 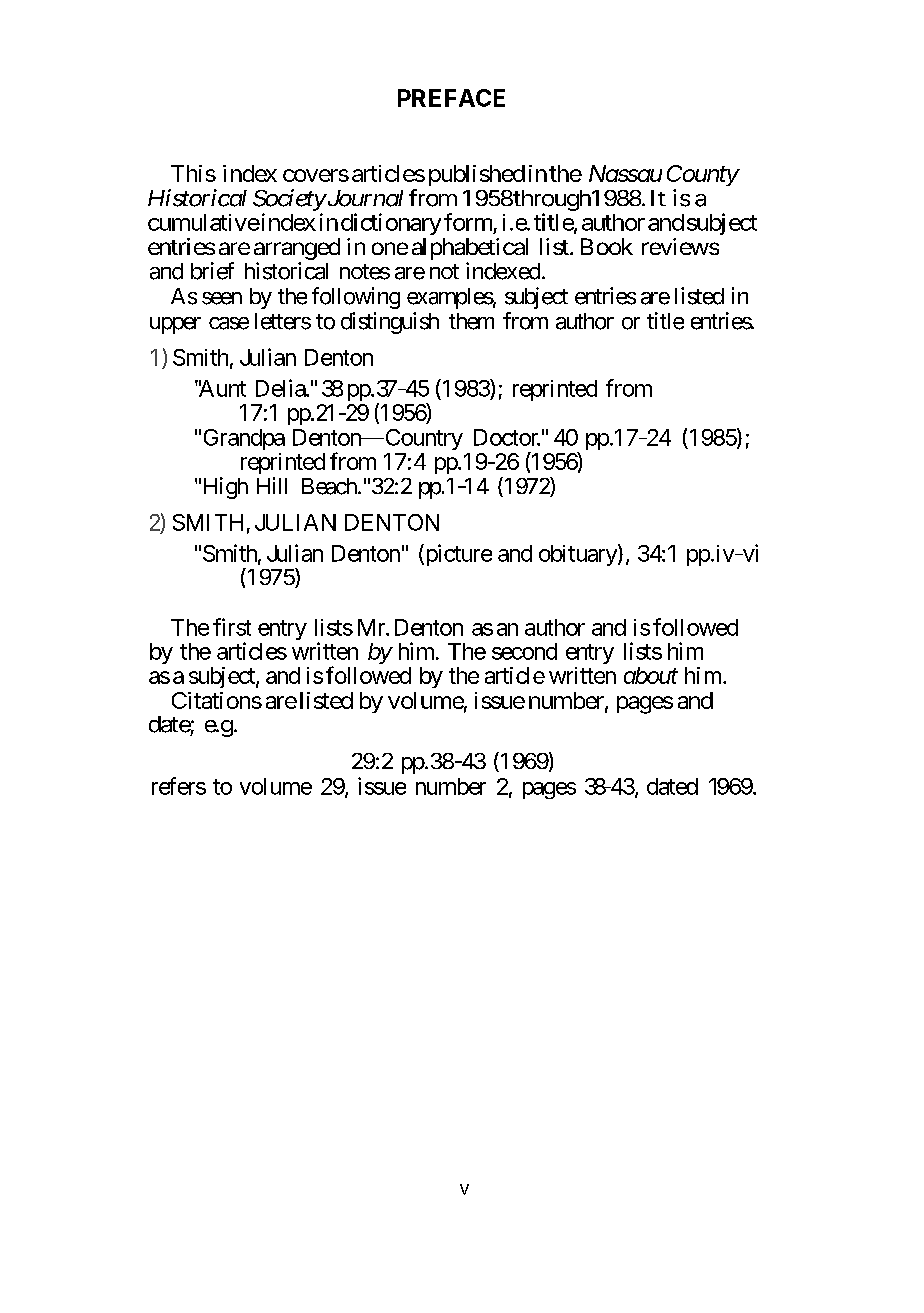 I want to click on published, so click(x=477, y=175).
